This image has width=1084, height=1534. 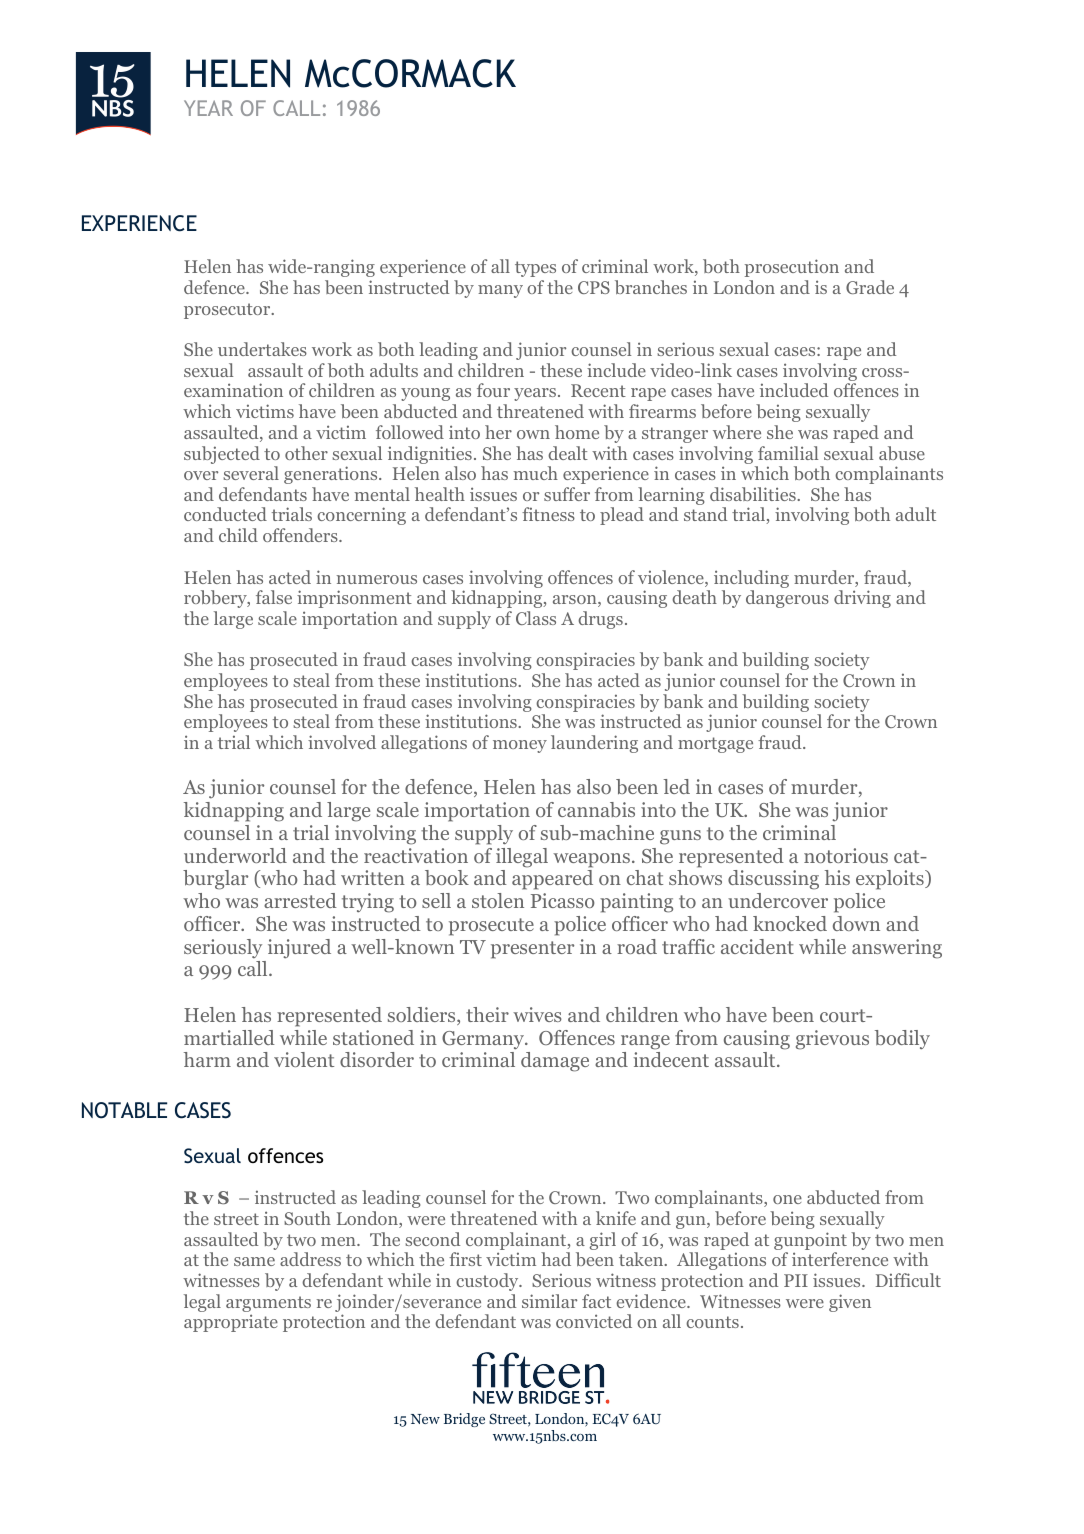 I want to click on appropriate, so click(x=231, y=1323).
